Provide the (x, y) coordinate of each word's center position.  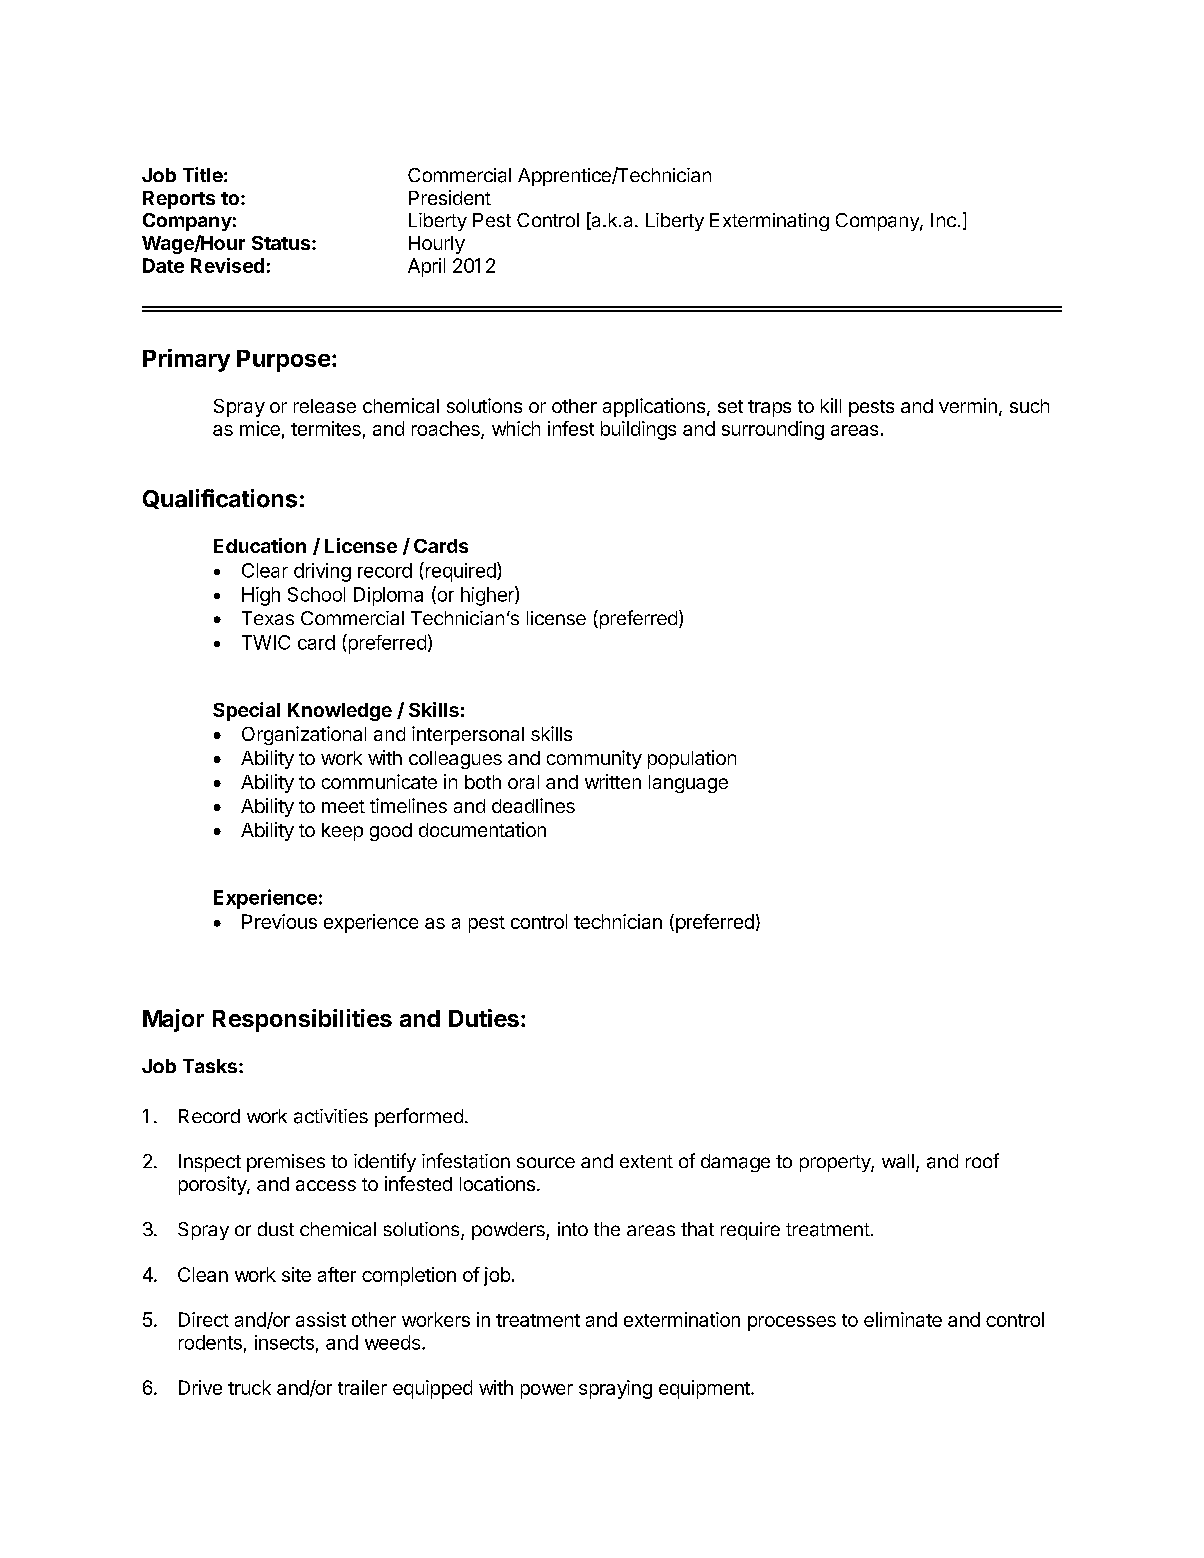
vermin (968, 405)
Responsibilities (302, 1020)
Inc (943, 220)
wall (898, 1161)
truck (249, 1387)
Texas (268, 618)
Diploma (388, 596)
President (450, 197)
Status (282, 243)
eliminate (903, 1319)
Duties (484, 1018)
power (547, 1391)
